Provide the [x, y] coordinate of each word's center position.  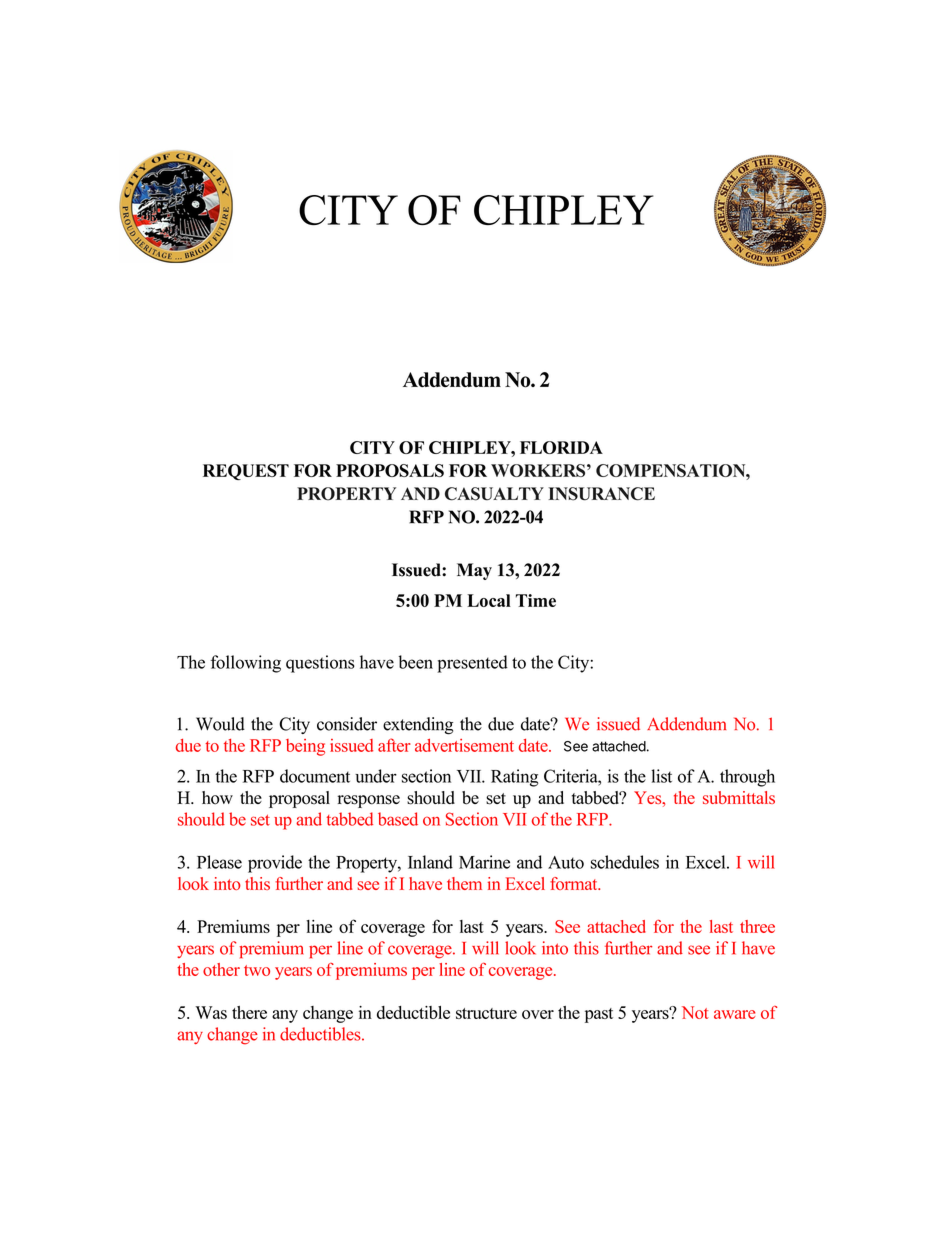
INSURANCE [601, 494]
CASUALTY [494, 494]
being [305, 747]
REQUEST [246, 472]
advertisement [464, 745]
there [249, 1012]
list [661, 776]
